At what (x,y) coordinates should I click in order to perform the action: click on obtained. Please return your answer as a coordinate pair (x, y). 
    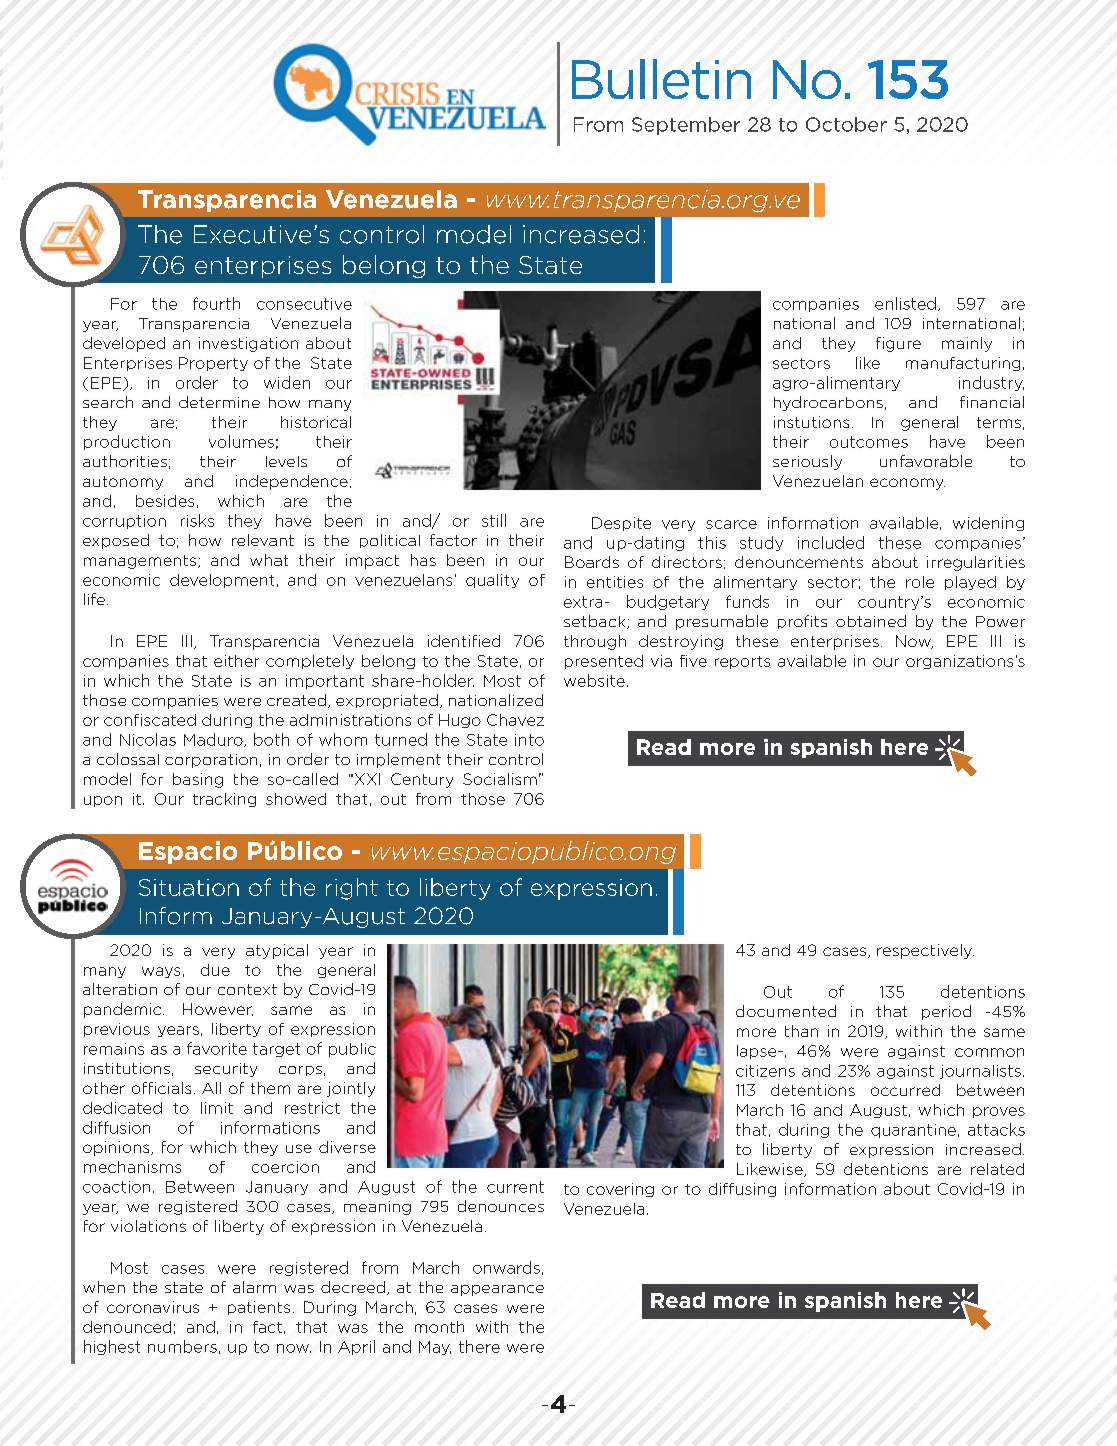
    Looking at the image, I should click on (871, 621).
